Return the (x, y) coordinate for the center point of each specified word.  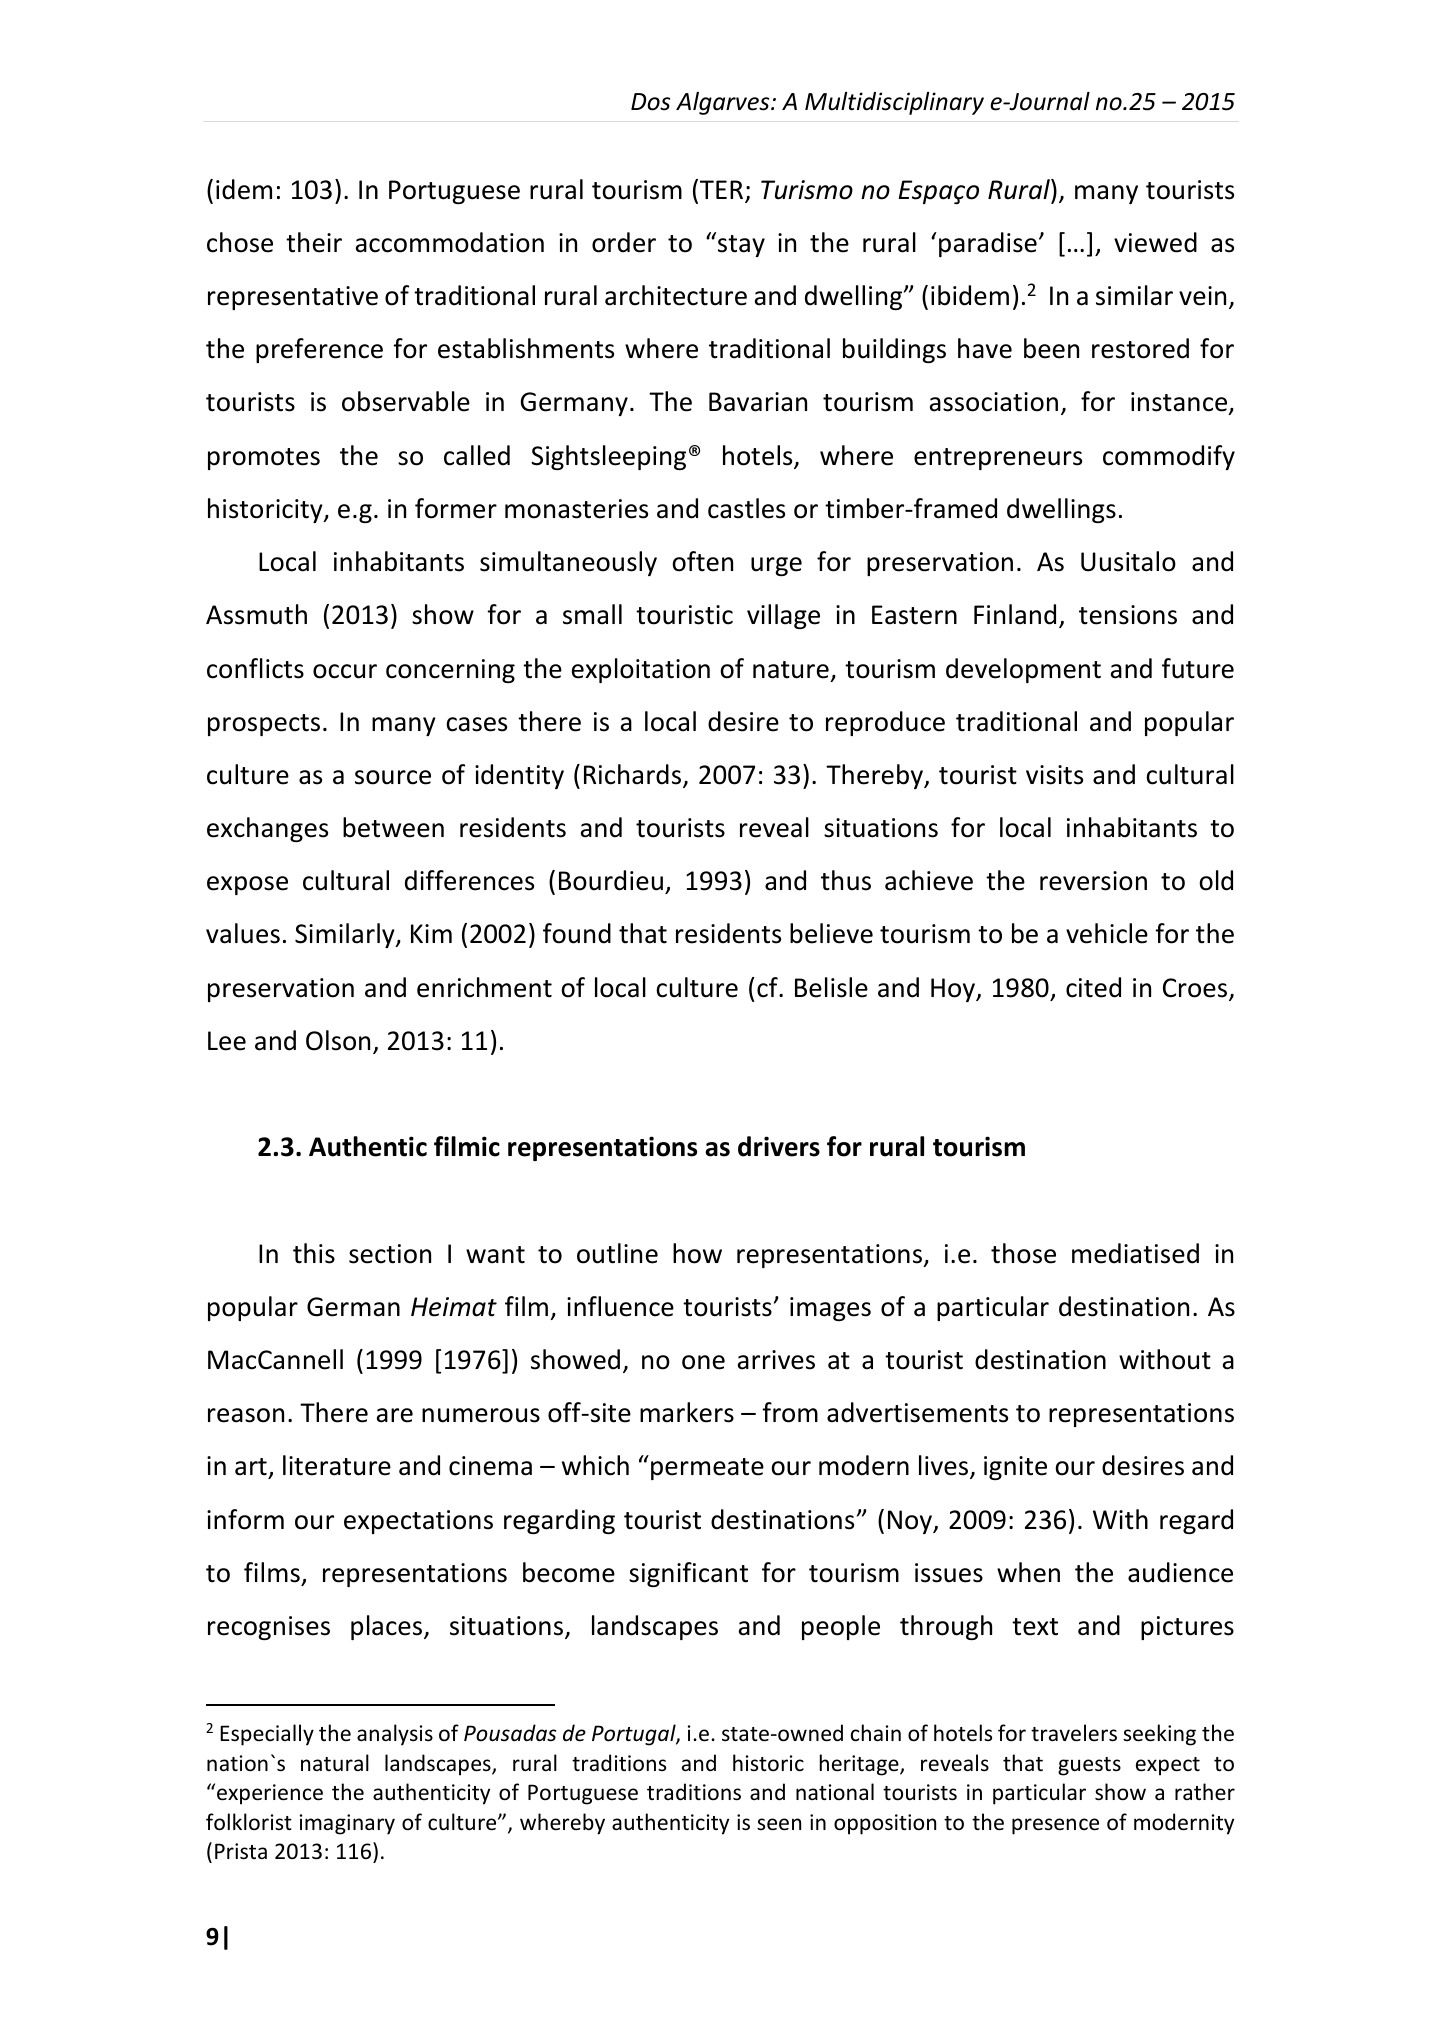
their (314, 242)
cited (1093, 987)
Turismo (807, 190)
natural (335, 1762)
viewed (1155, 242)
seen (779, 1824)
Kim (431, 933)
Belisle (831, 987)
